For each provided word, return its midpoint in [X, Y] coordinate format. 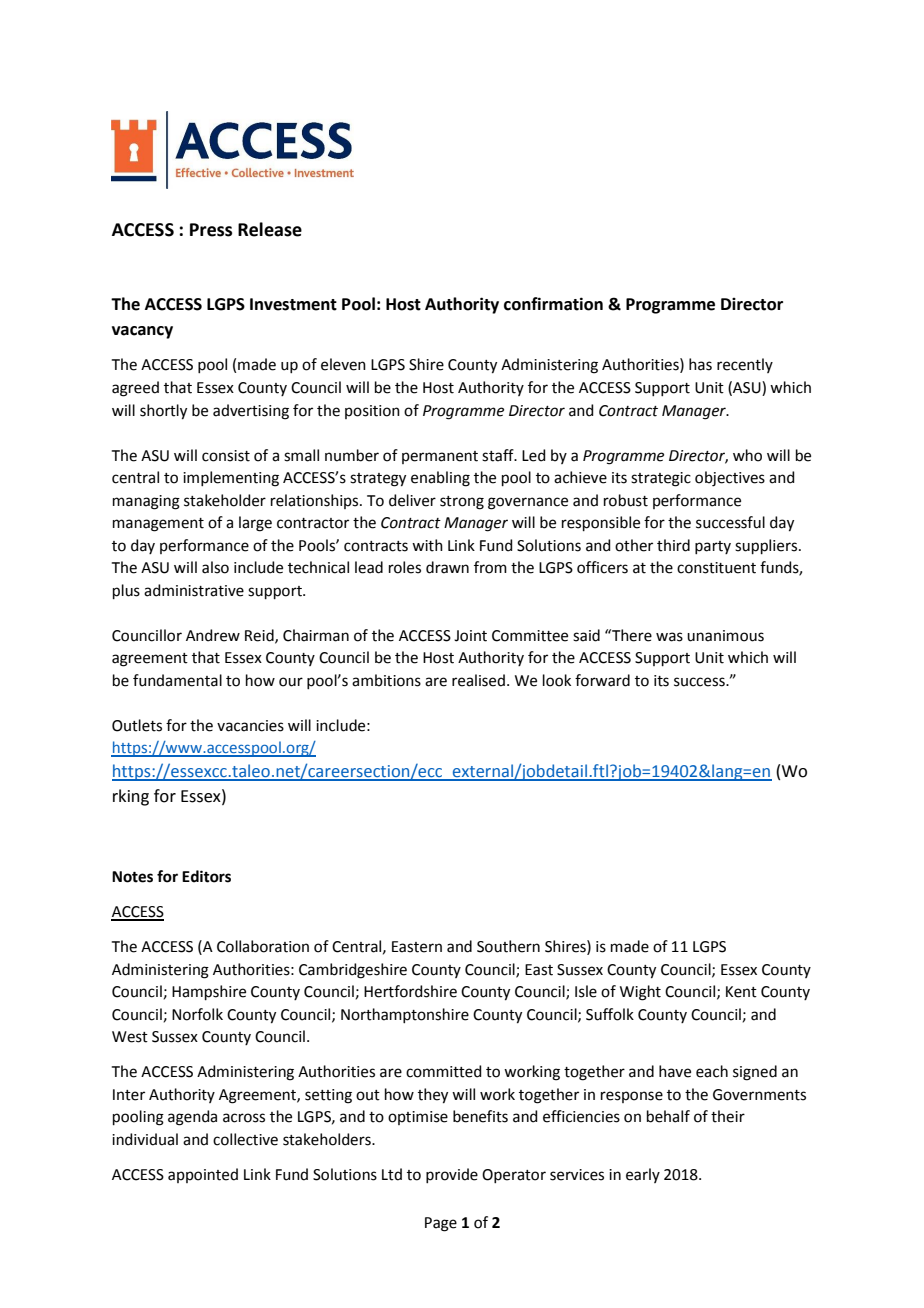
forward [602, 680]
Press [211, 230]
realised [478, 680]
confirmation [553, 304]
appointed [203, 1175]
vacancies [250, 726]
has [700, 364]
